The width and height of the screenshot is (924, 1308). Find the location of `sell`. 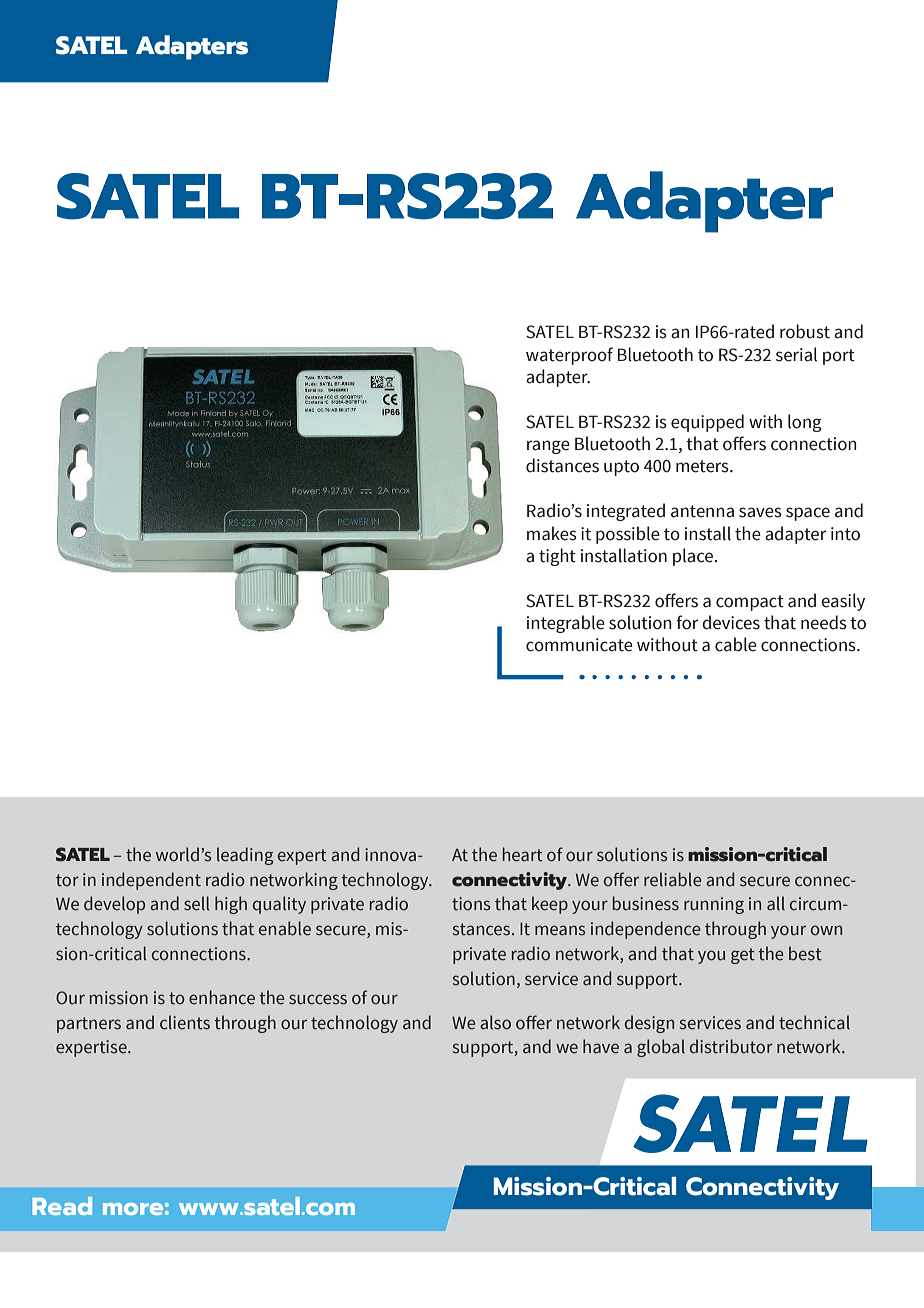

sell is located at coordinates (197, 903).
